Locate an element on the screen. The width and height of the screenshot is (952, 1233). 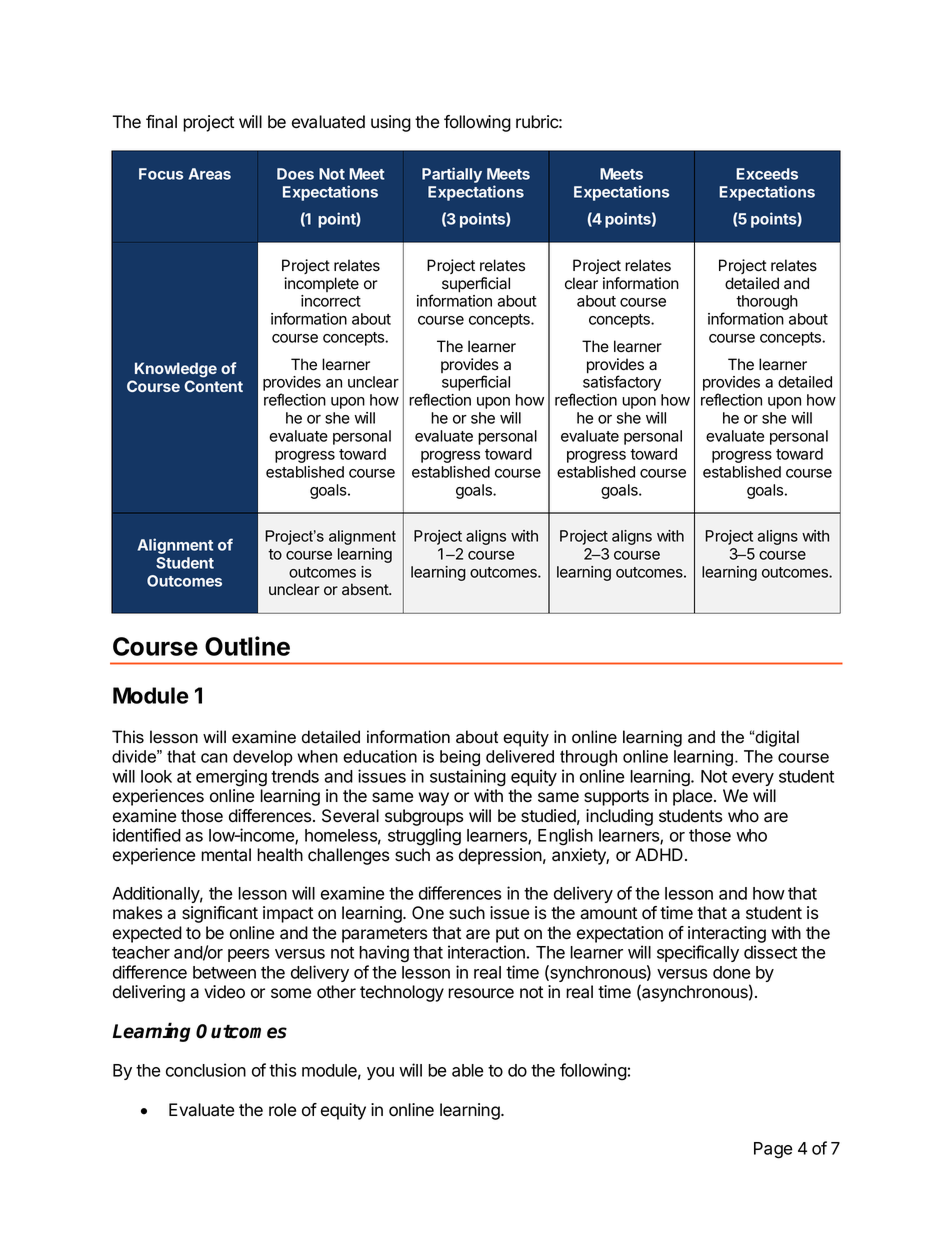
thorough is located at coordinates (767, 302).
